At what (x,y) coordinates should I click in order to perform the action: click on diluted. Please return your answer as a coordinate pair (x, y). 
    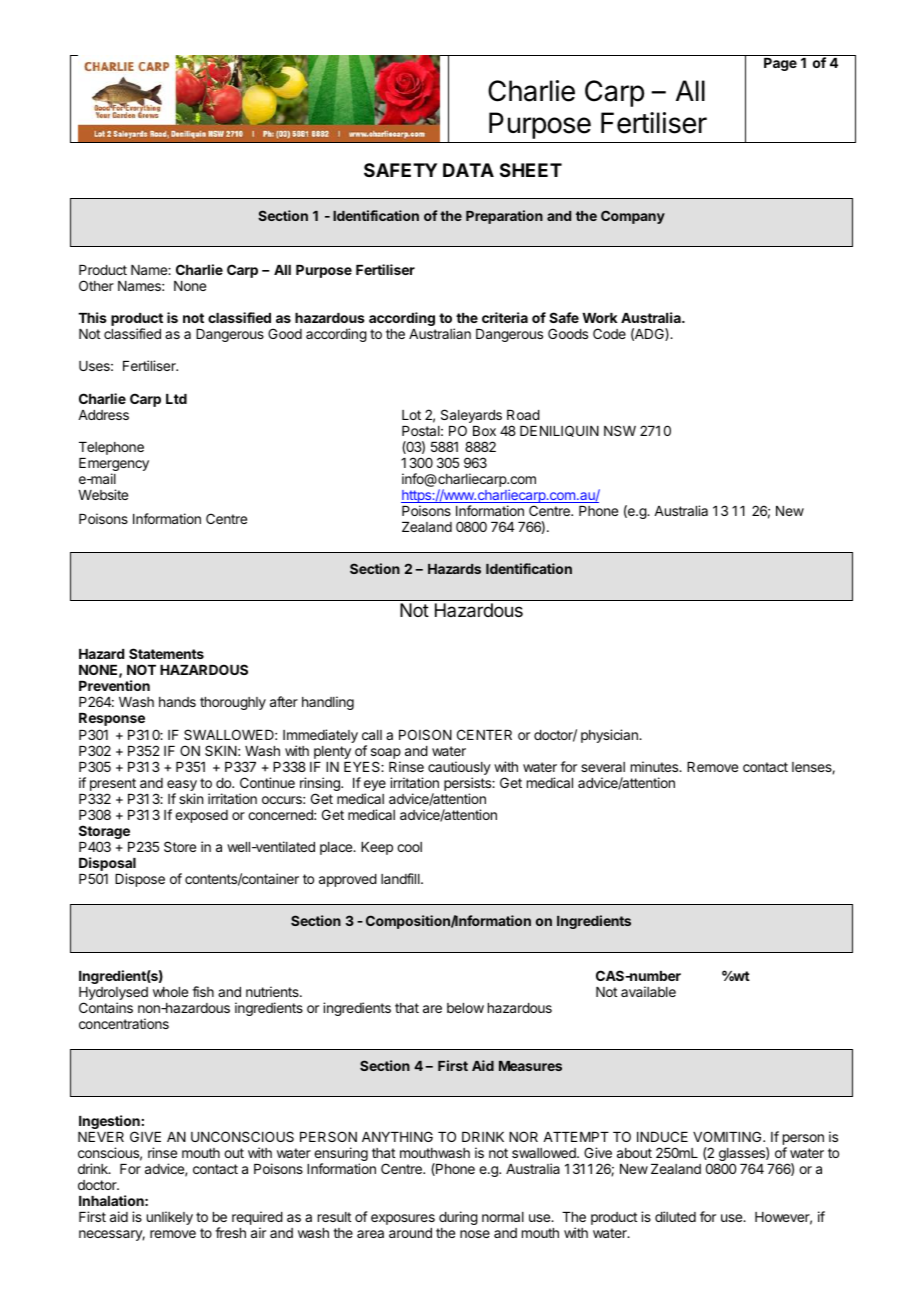
    Looking at the image, I should click on (675, 1216).
